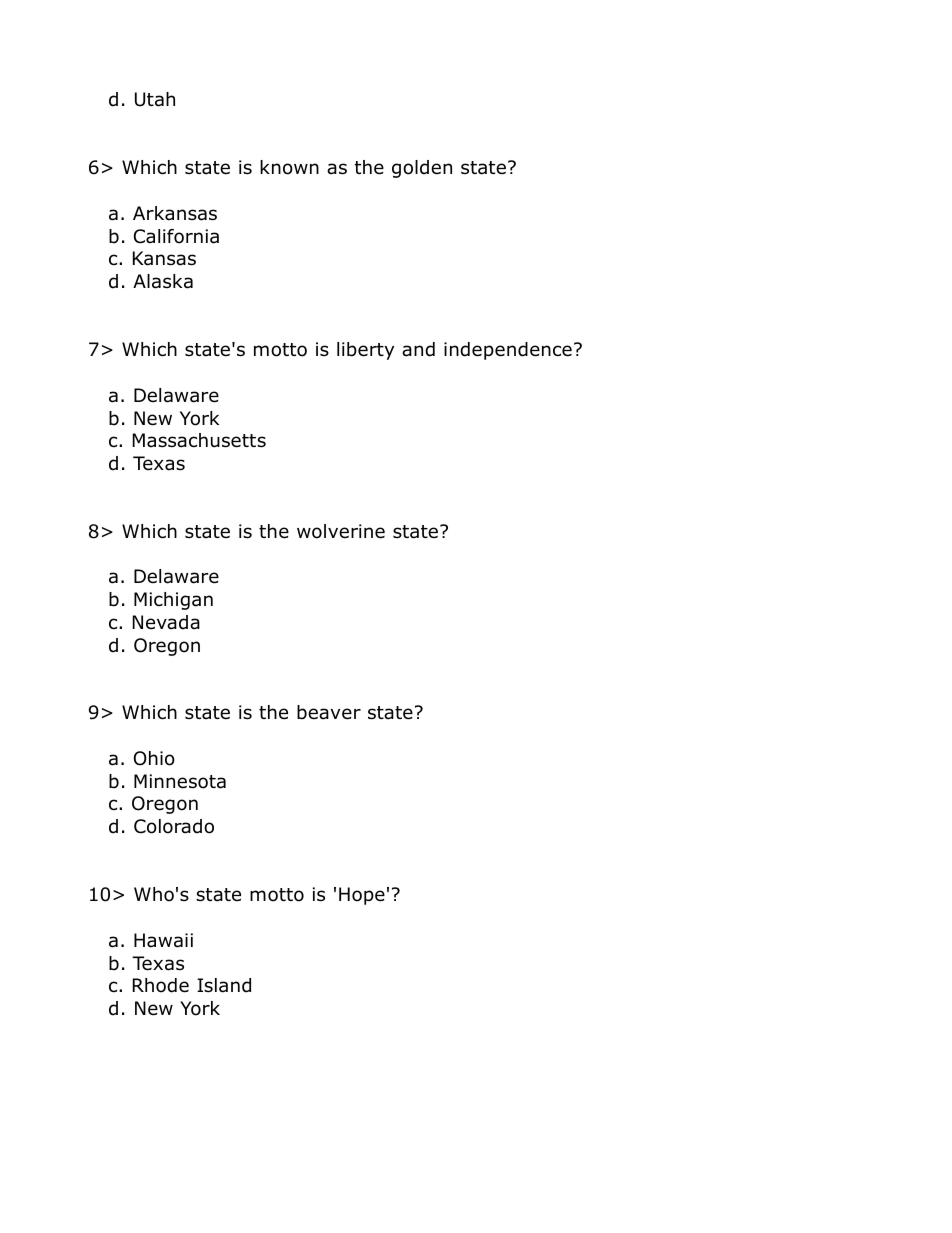 The image size is (952, 1233). What do you see at coordinates (224, 985) in the screenshot?
I see `Island` at bounding box center [224, 985].
